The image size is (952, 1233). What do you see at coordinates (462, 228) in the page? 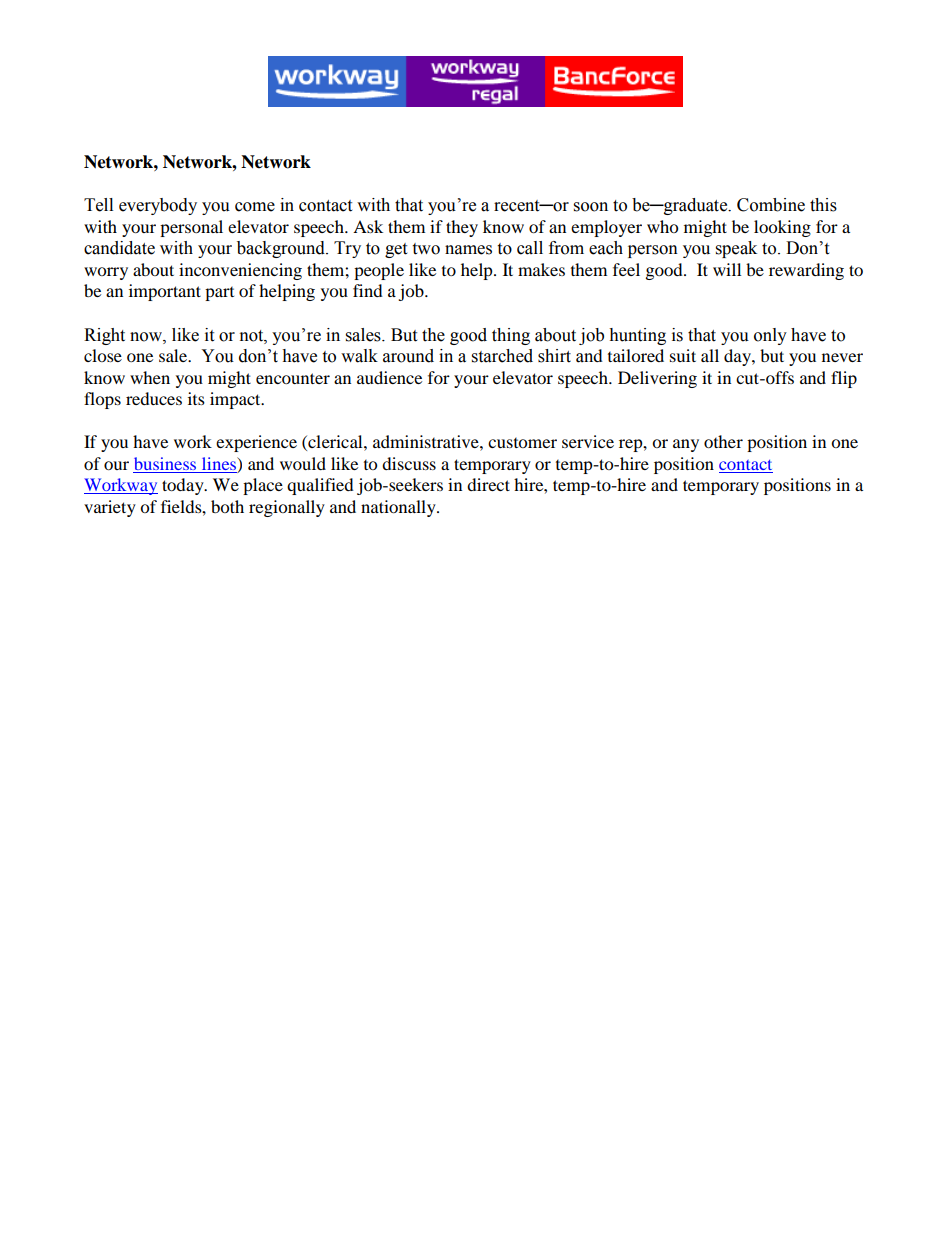
I see `they` at bounding box center [462, 228].
